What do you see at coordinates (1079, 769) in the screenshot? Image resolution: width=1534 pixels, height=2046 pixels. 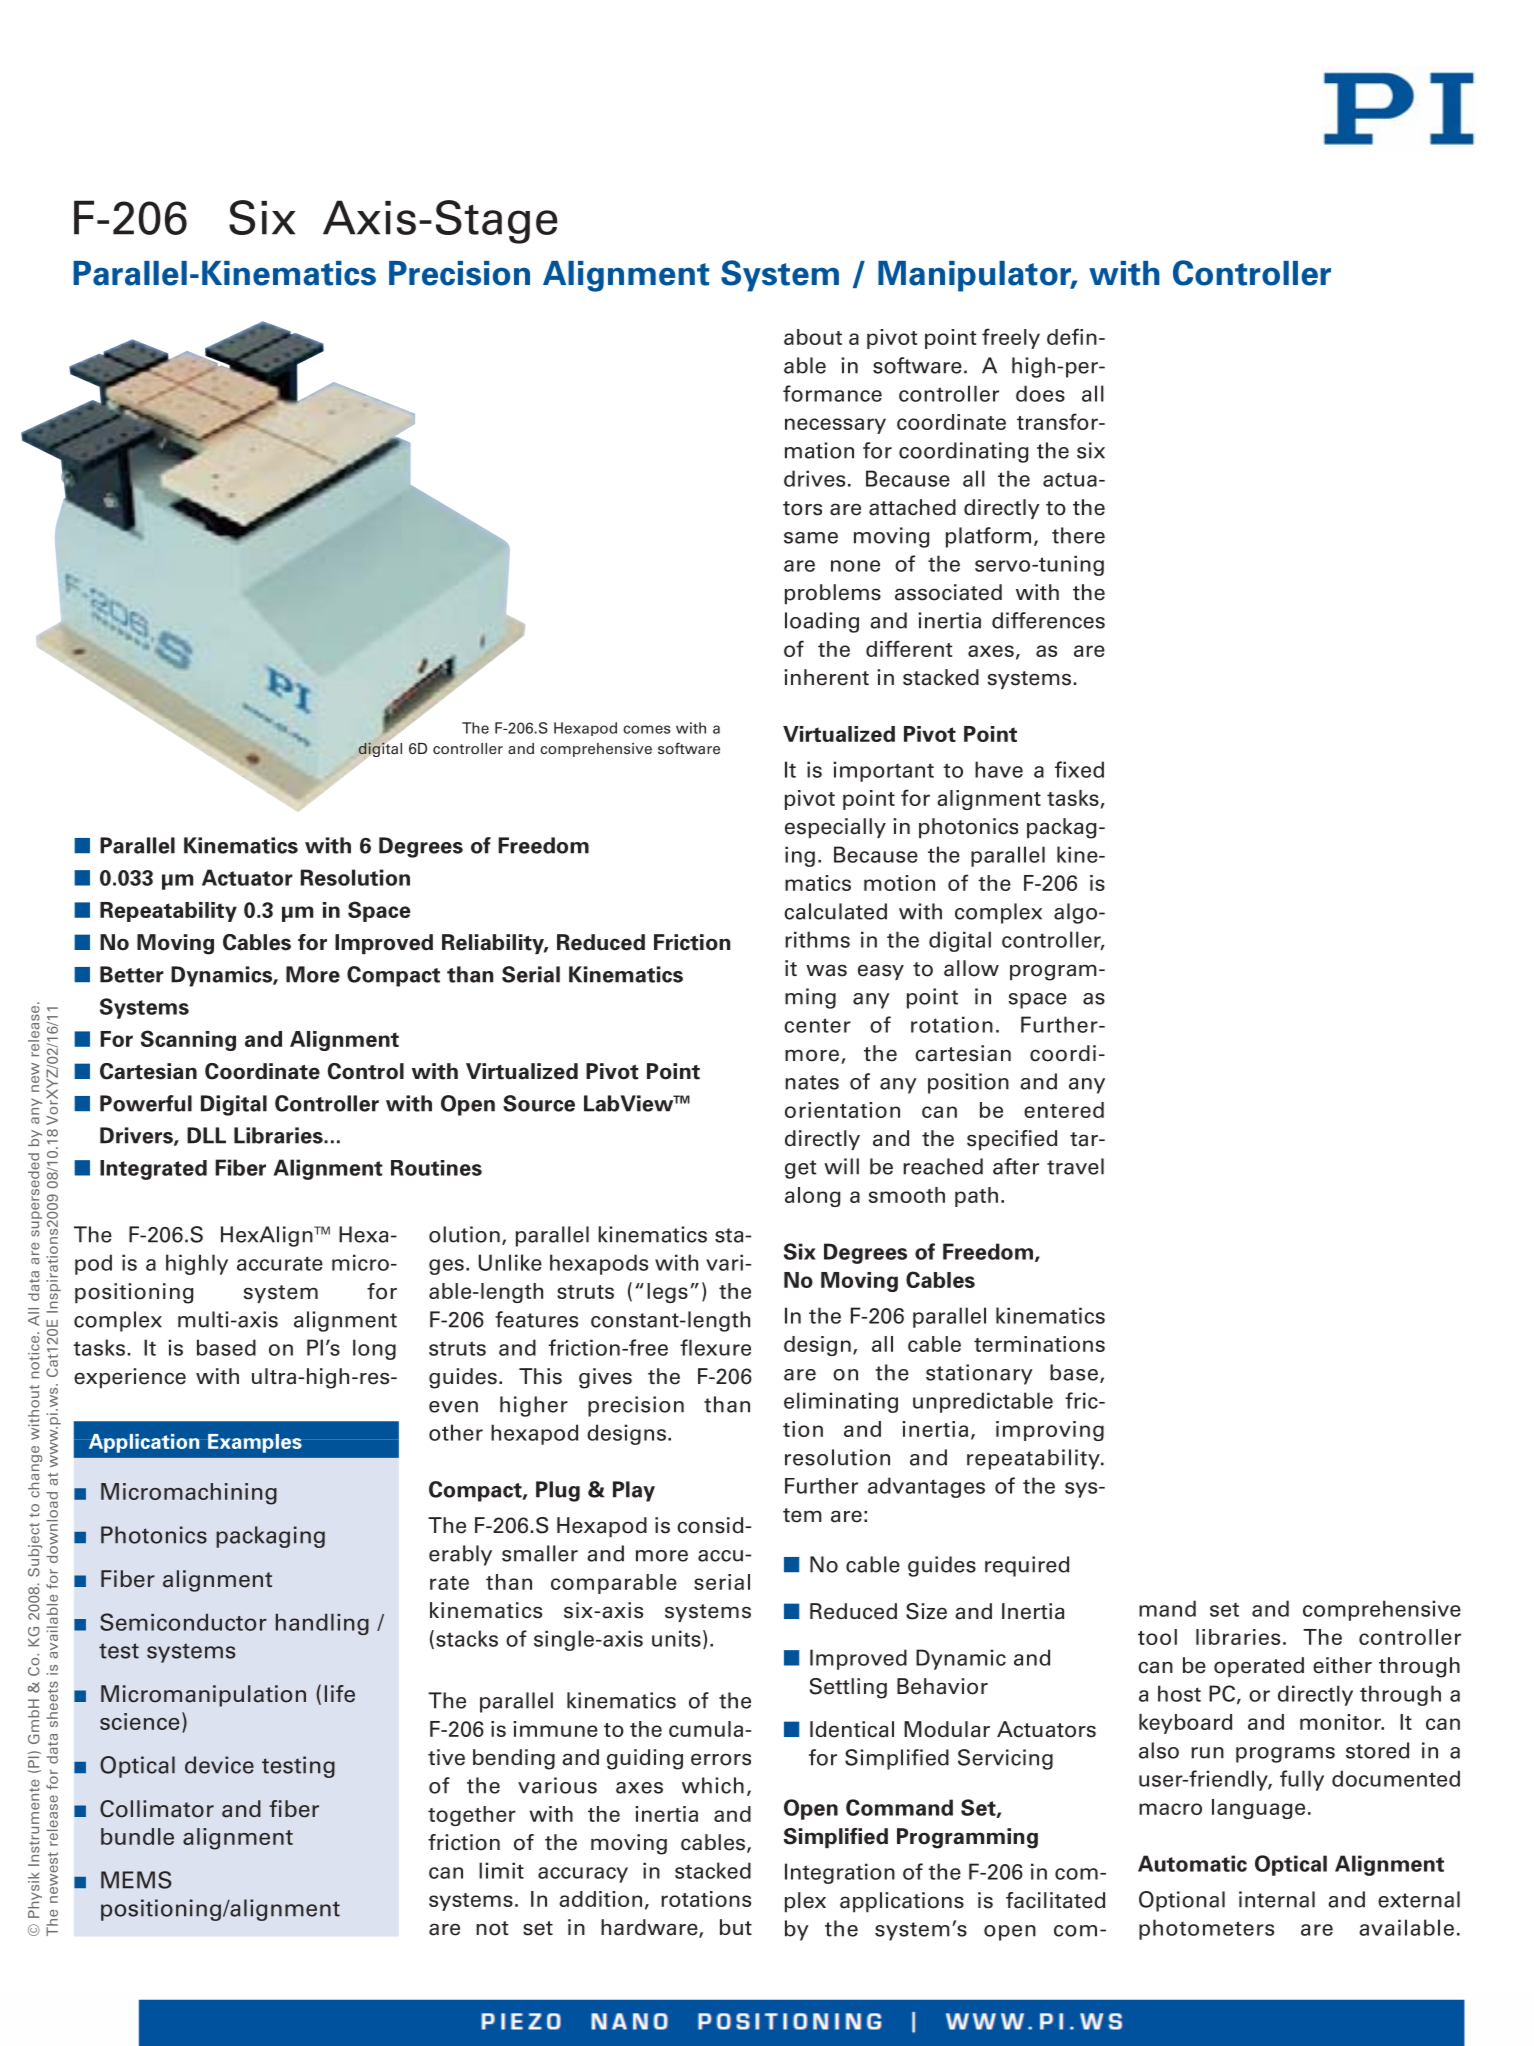 I see `fixed` at bounding box center [1079, 769].
